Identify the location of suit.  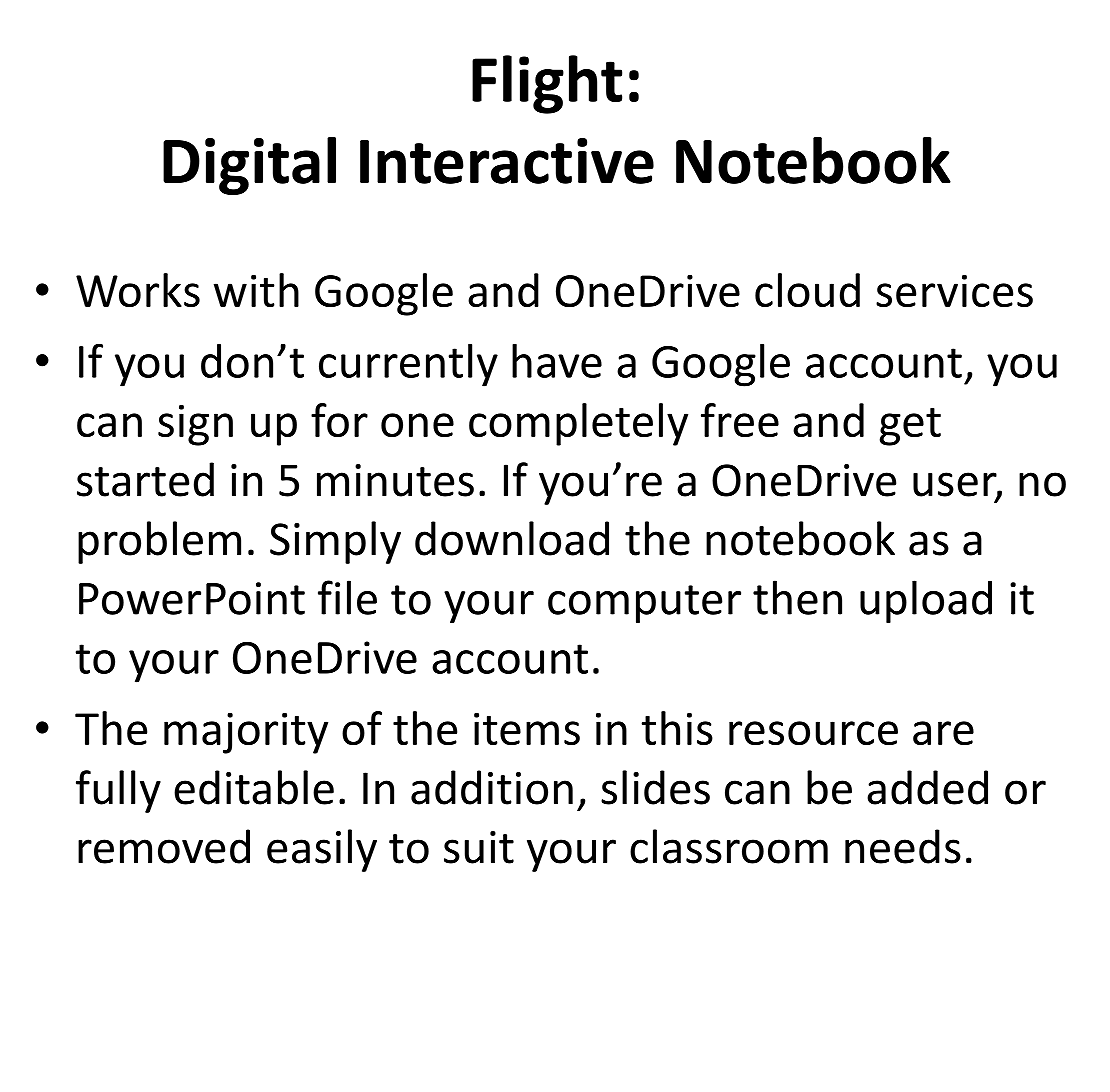
(479, 847).
